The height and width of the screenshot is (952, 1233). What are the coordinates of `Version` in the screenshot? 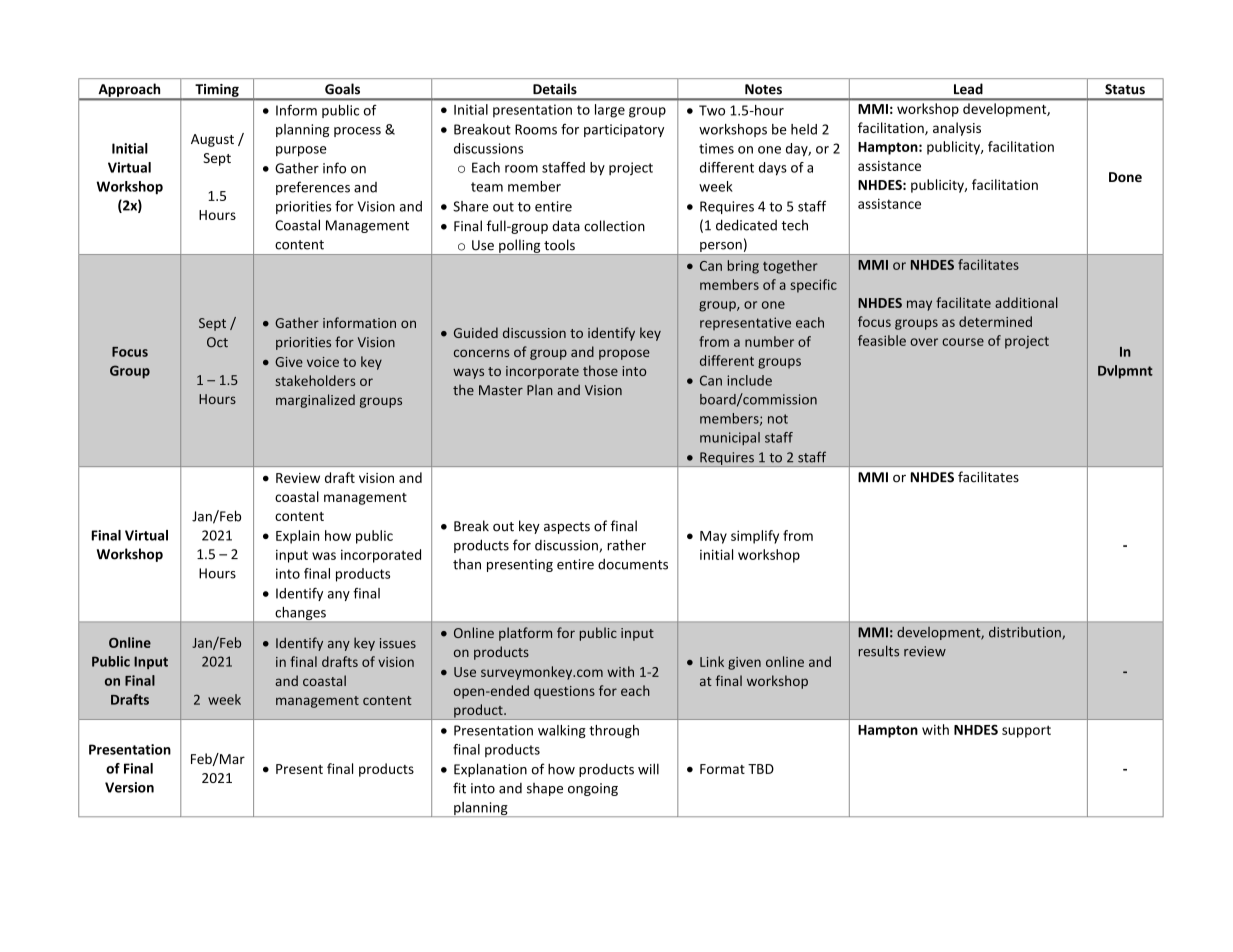 It's located at (129, 787).
